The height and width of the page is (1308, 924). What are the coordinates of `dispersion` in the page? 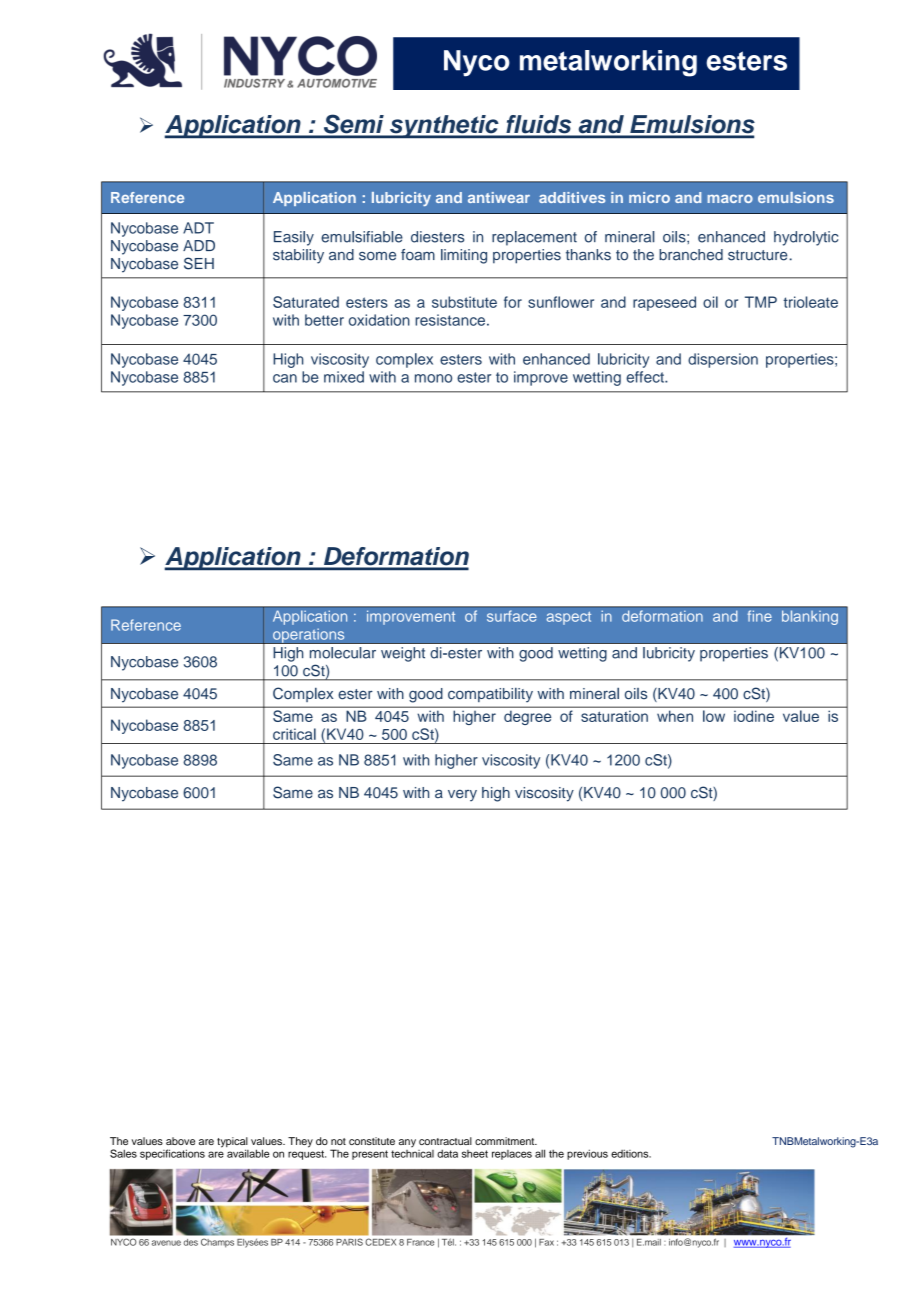 It's located at (723, 360).
